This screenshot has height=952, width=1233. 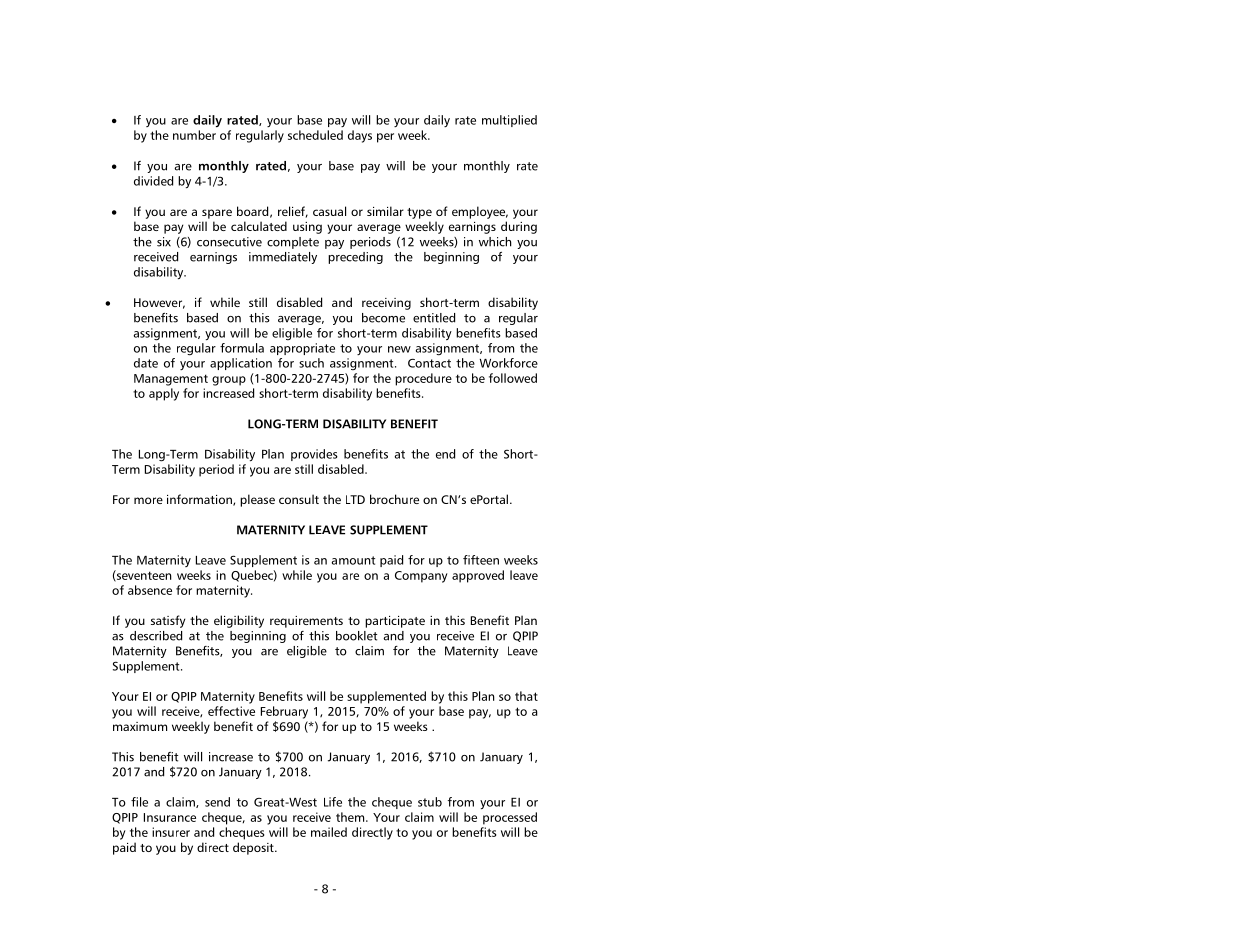 I want to click on LTD, so click(x=355, y=499).
